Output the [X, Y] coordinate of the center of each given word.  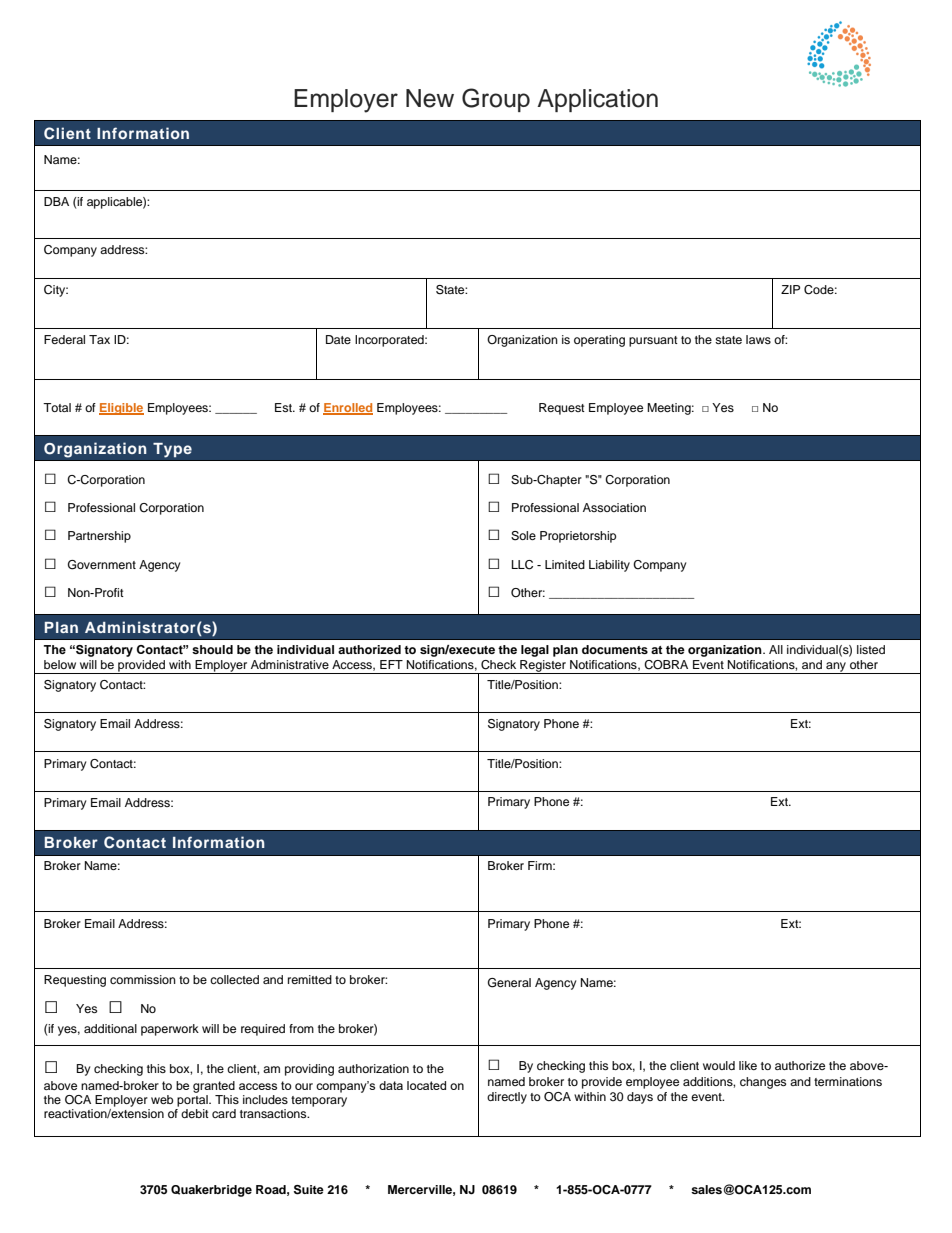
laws [758, 339]
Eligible [121, 409]
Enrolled [348, 409]
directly [507, 1098]
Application [597, 100]
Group [496, 100]
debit [195, 1113]
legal [535, 651]
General [509, 983]
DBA [56, 201]
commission [143, 979]
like [748, 1065]
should [212, 649]
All [776, 649]
